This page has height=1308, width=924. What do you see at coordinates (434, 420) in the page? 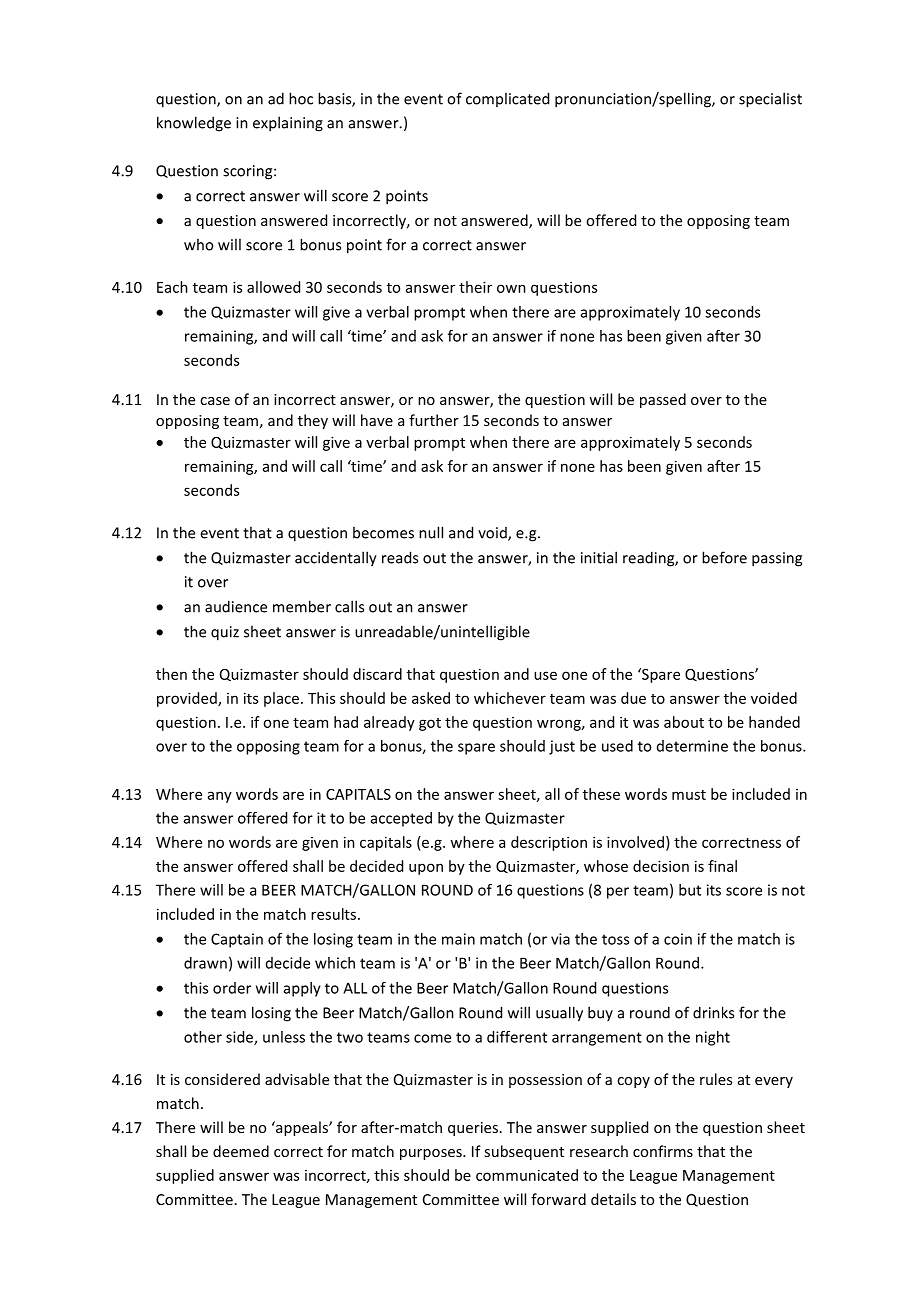
I see `further` at bounding box center [434, 420].
